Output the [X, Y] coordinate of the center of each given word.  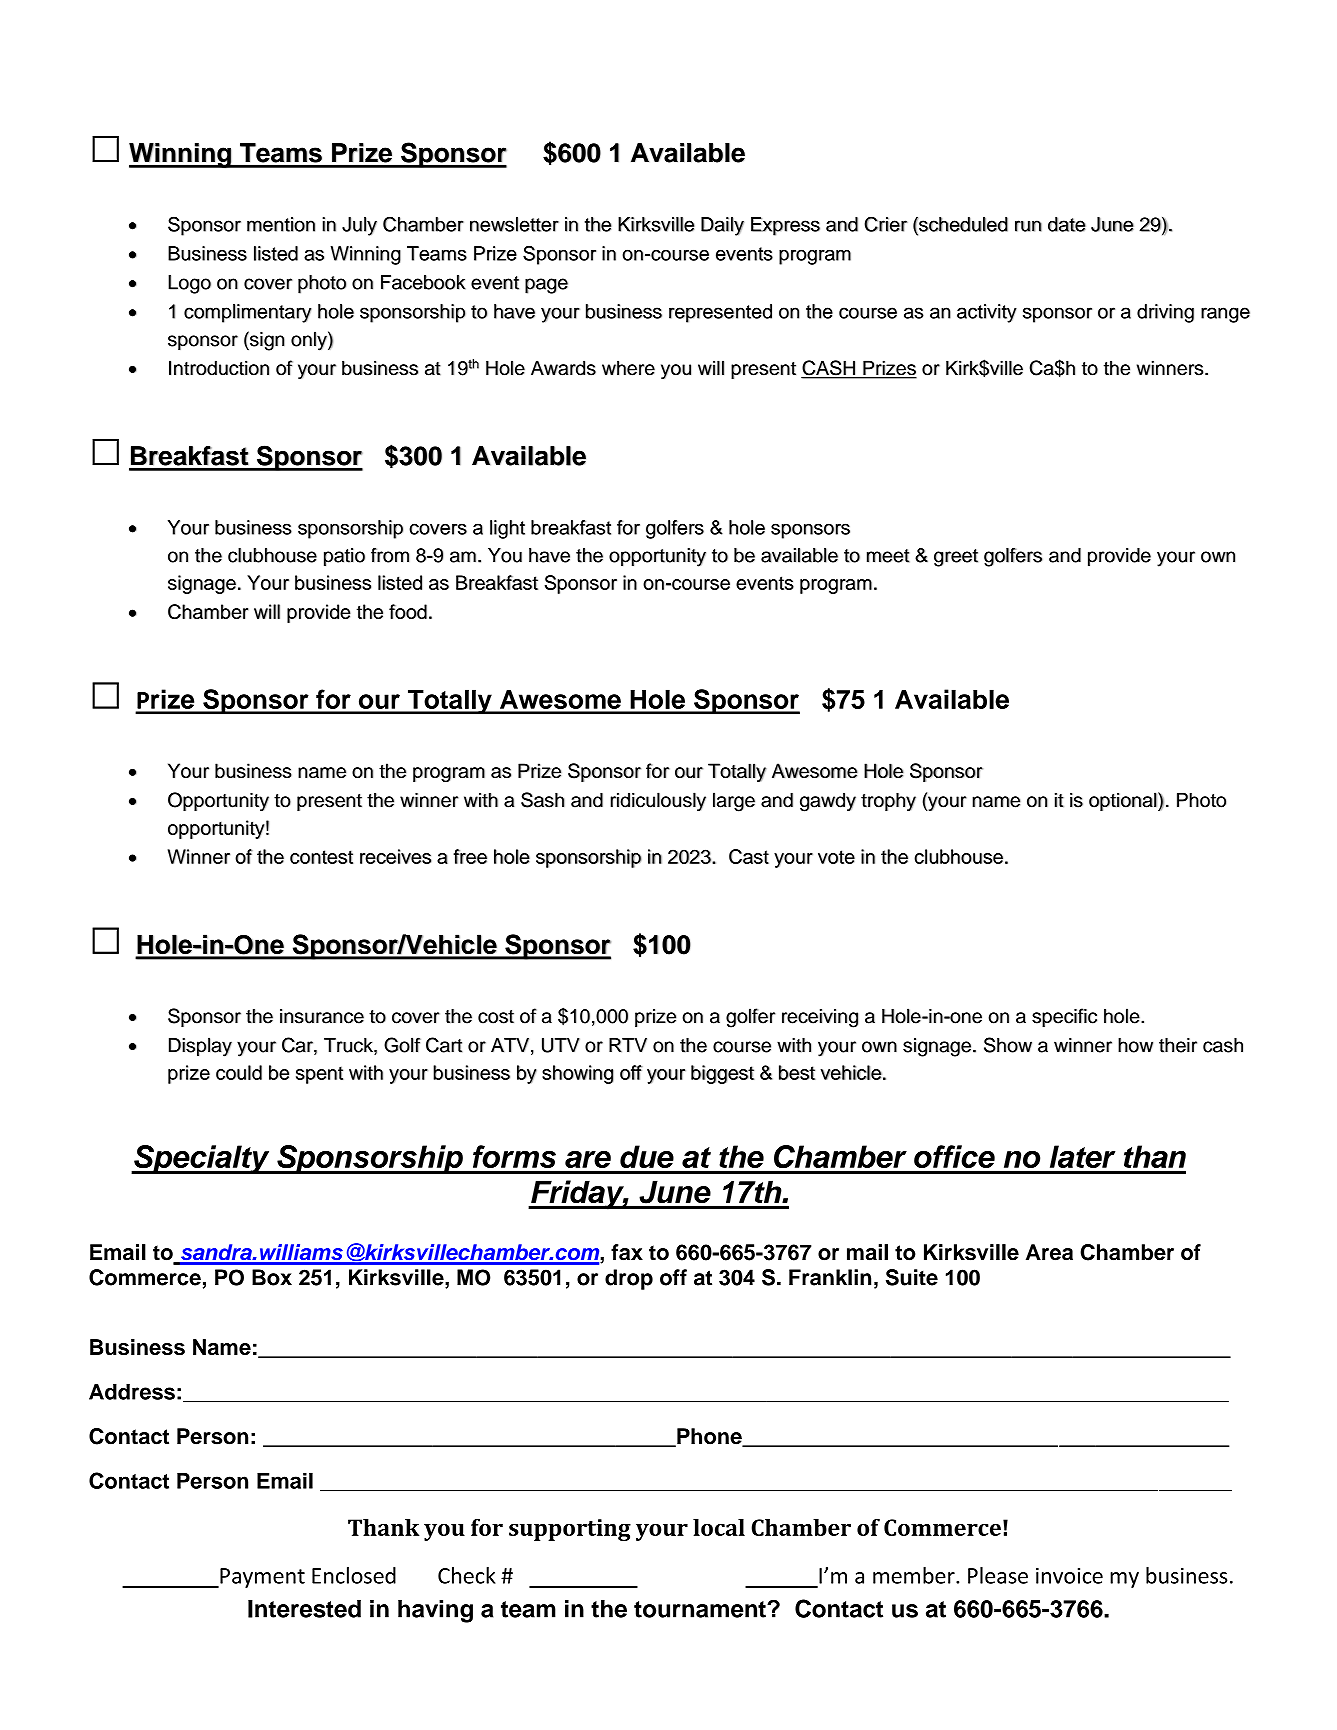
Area [1049, 1252]
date [1067, 224]
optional [1124, 801]
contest [321, 857]
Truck [349, 1046]
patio [344, 557]
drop [629, 1279]
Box [272, 1277]
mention [281, 224]
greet [956, 558]
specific [1064, 1017]
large [734, 802]
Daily [722, 226]
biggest [722, 1074]
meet [888, 556]
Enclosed [354, 1575]
